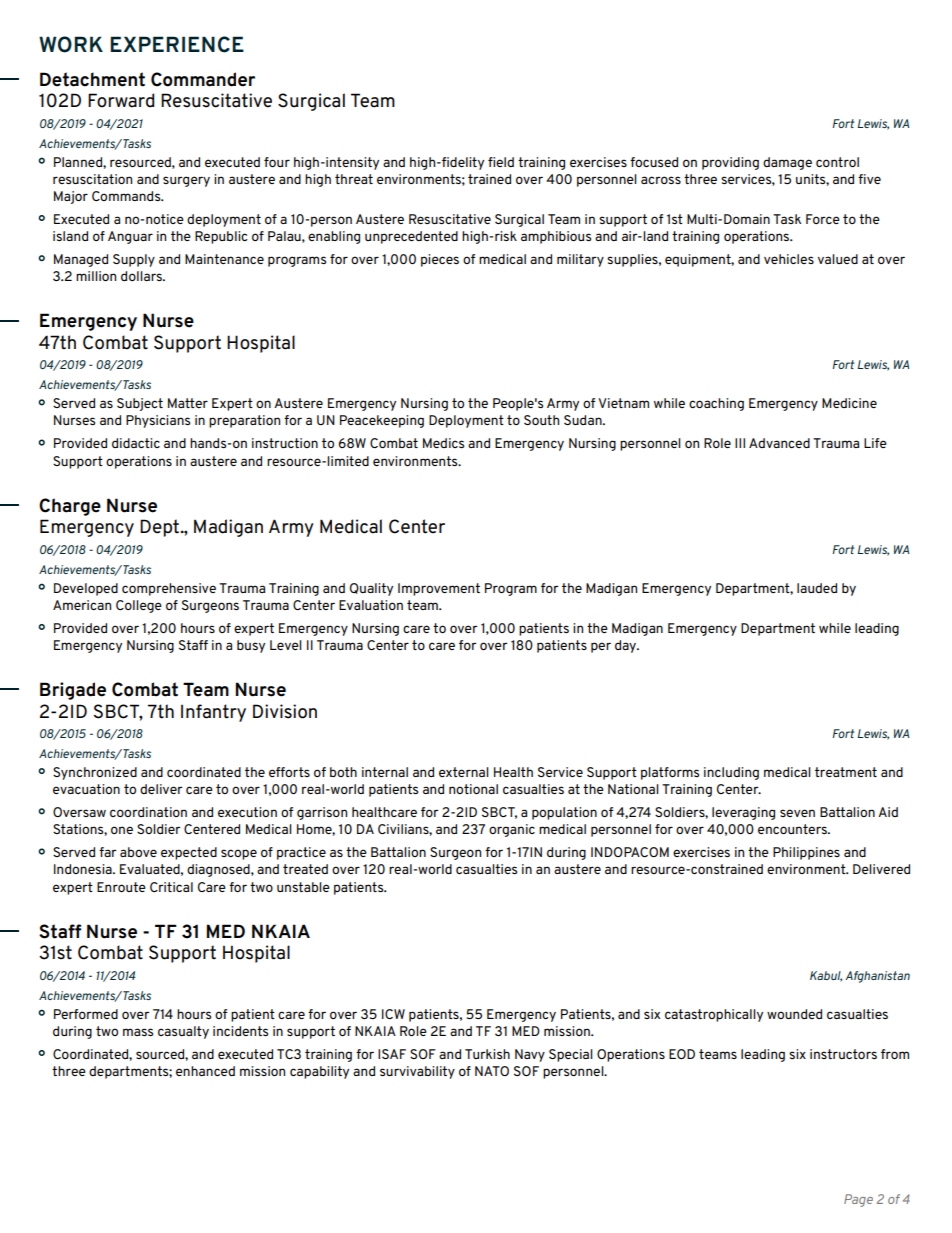 This page has height=1233, width=952. Describe the element at coordinates (203, 79) in the page. I see `Commander` at that location.
